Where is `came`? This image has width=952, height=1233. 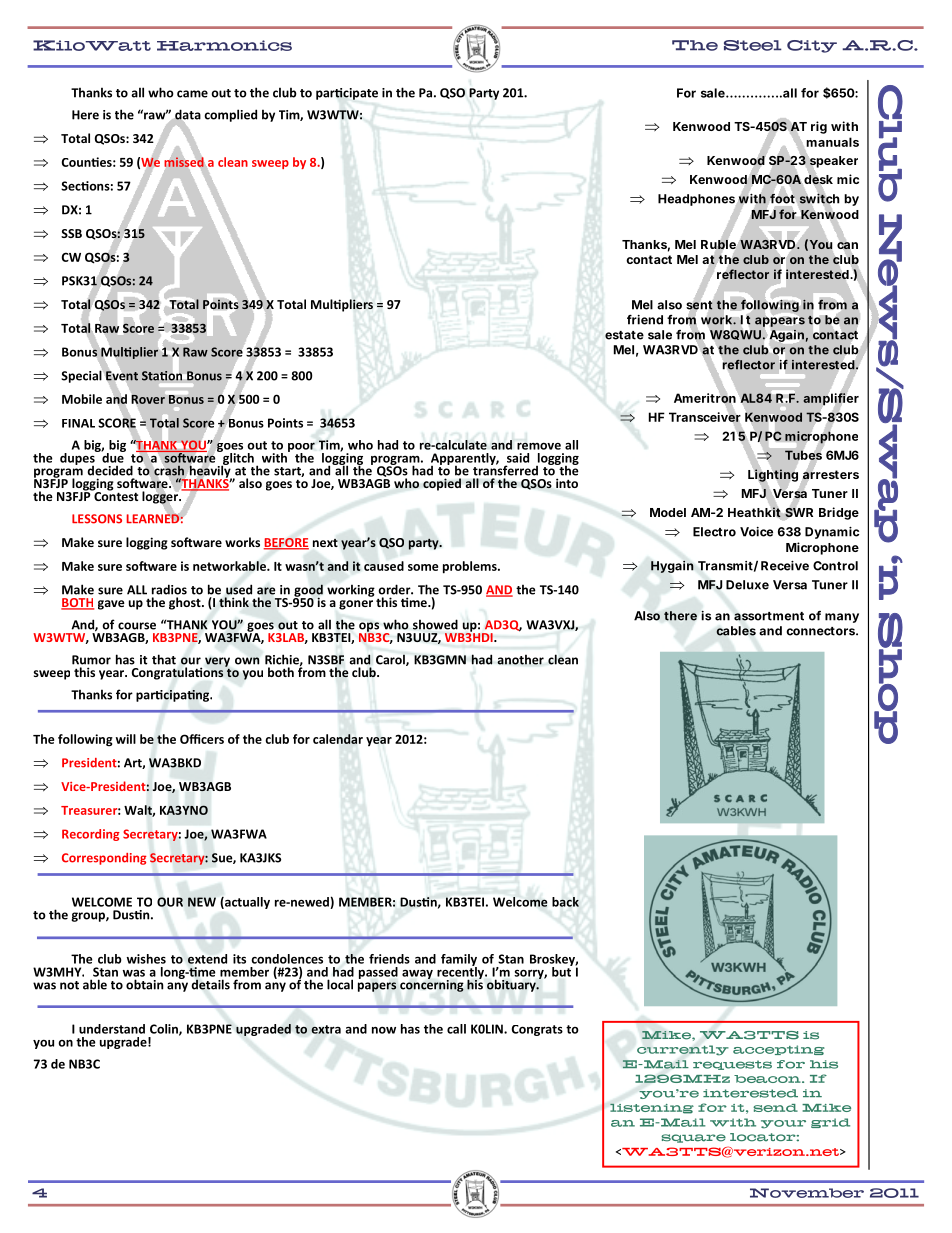
came is located at coordinates (192, 94).
